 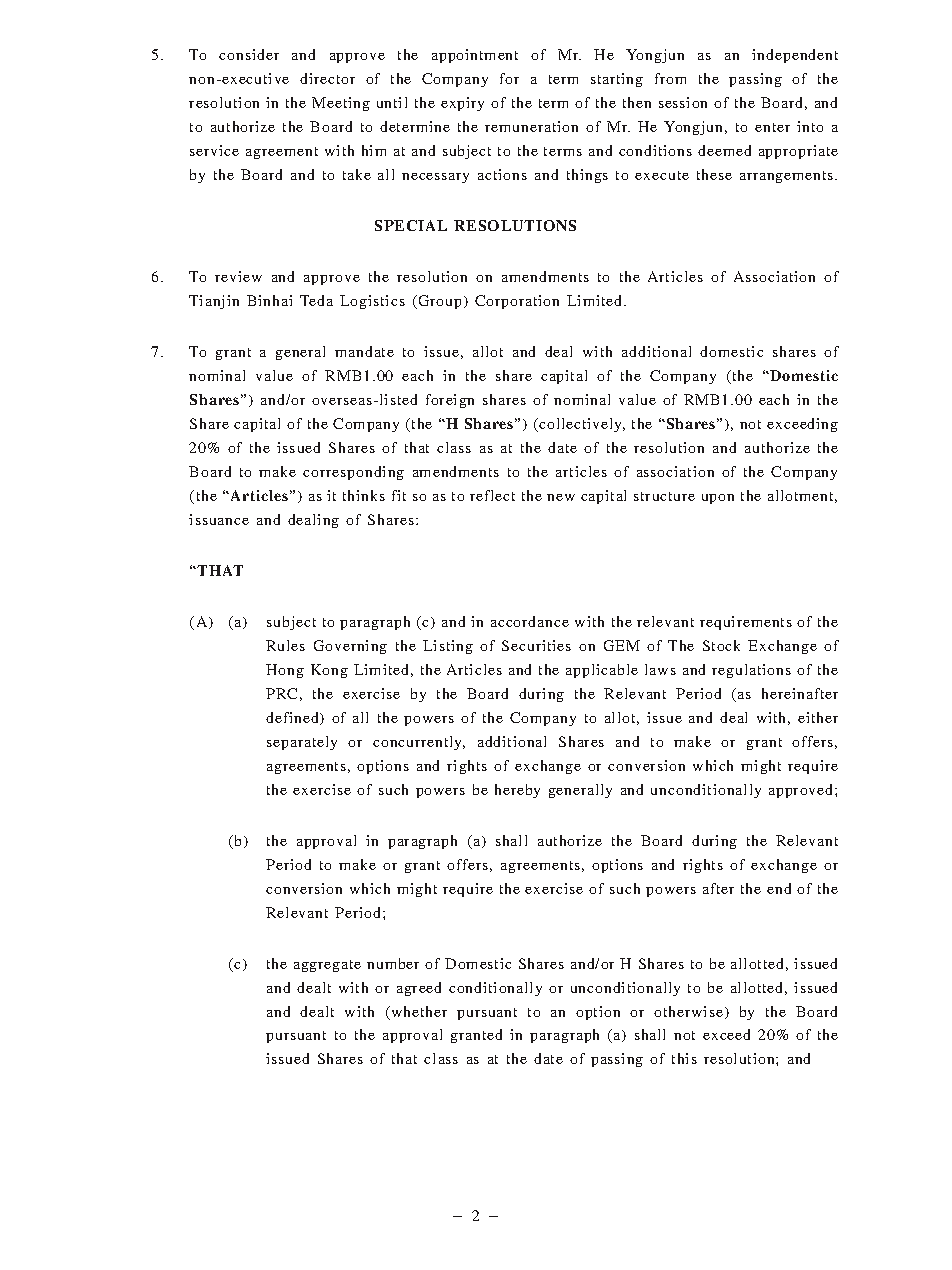 I want to click on agreed, so click(x=419, y=989).
